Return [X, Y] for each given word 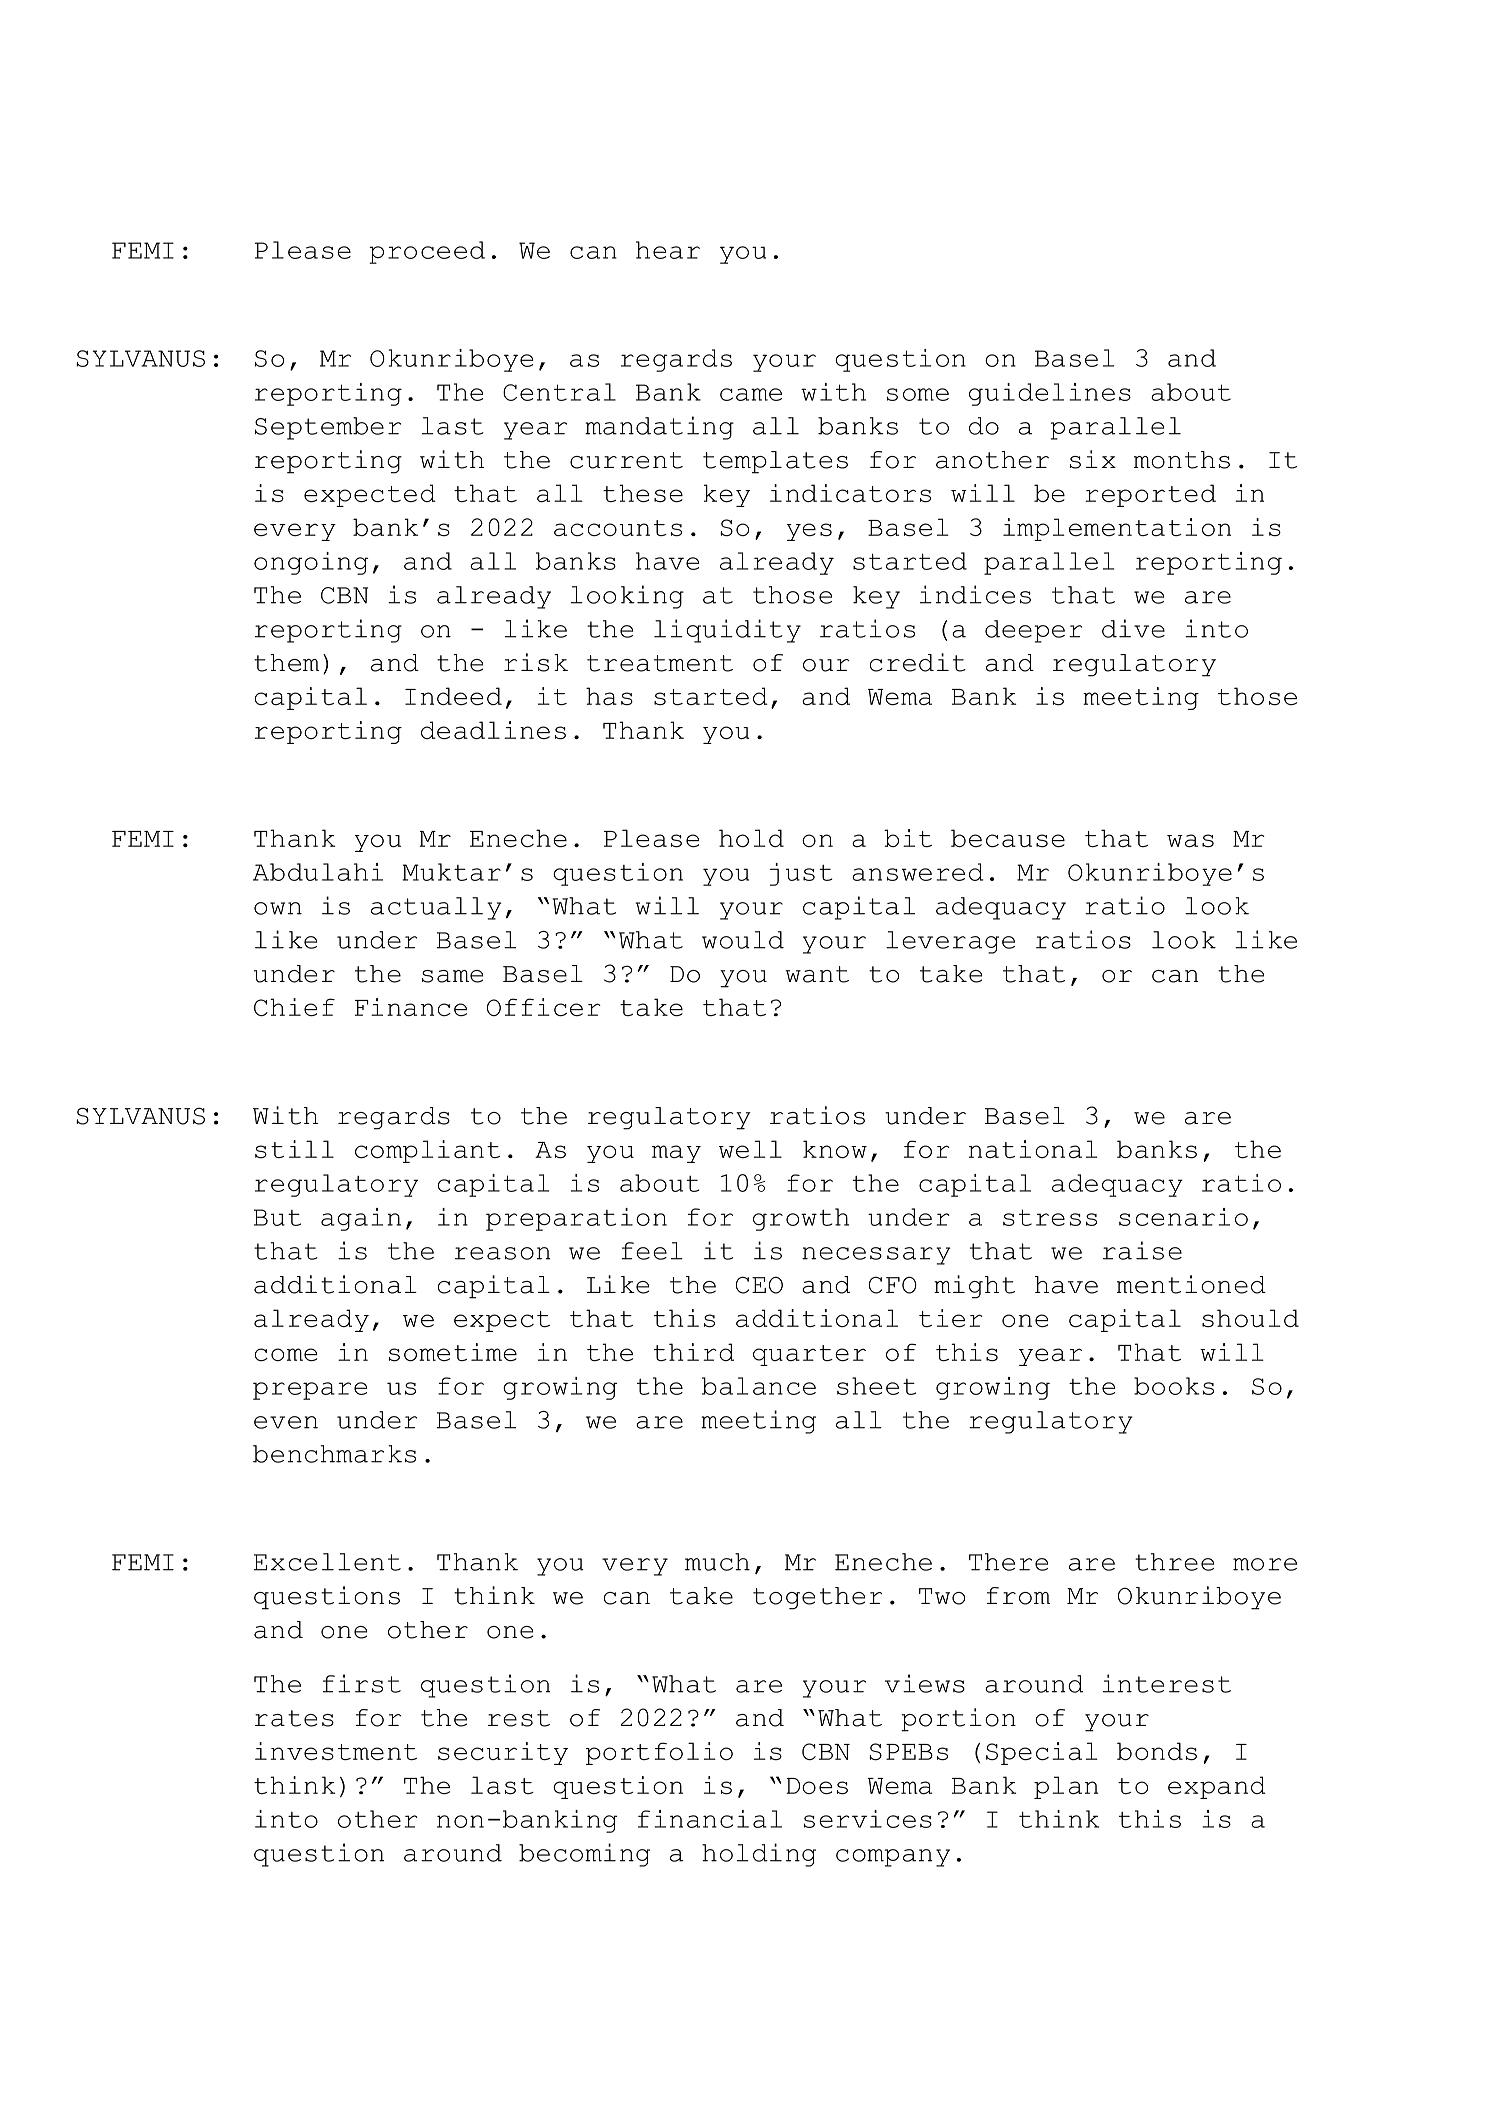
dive [1133, 628]
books [1174, 1386]
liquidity [727, 631]
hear [668, 250]
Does [817, 1786]
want [817, 974]
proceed [427, 252]
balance [759, 1386]
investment [336, 1751]
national [1033, 1149]
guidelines [1050, 394]
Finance [411, 1007]
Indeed [453, 696]
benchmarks [334, 1454]
